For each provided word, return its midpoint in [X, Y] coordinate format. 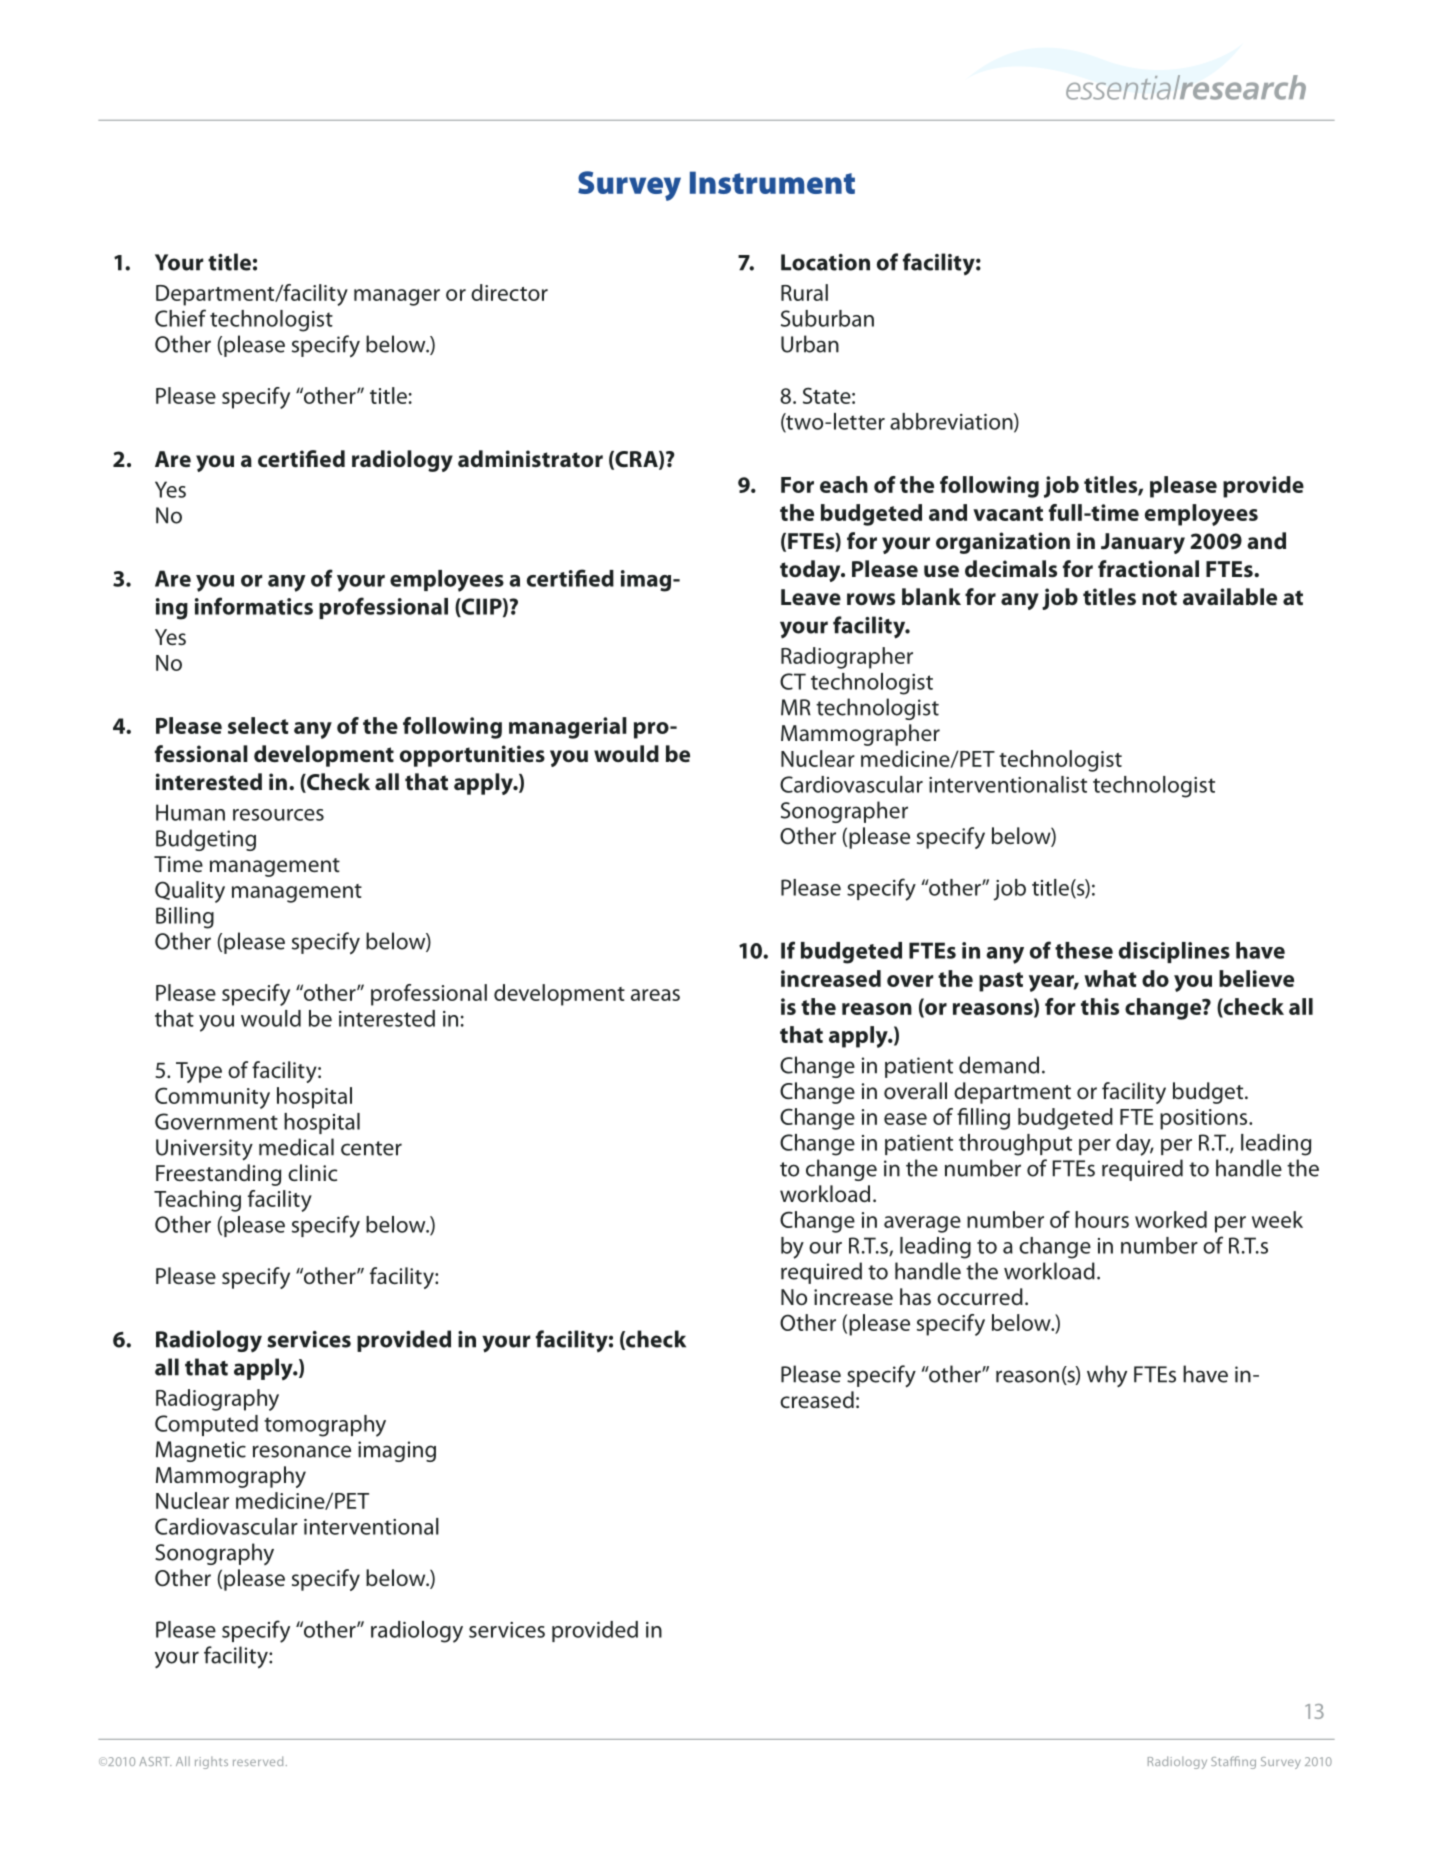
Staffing [1233, 1762]
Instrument [772, 182]
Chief [180, 318]
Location [825, 262]
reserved [258, 1761]
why [1107, 1376]
